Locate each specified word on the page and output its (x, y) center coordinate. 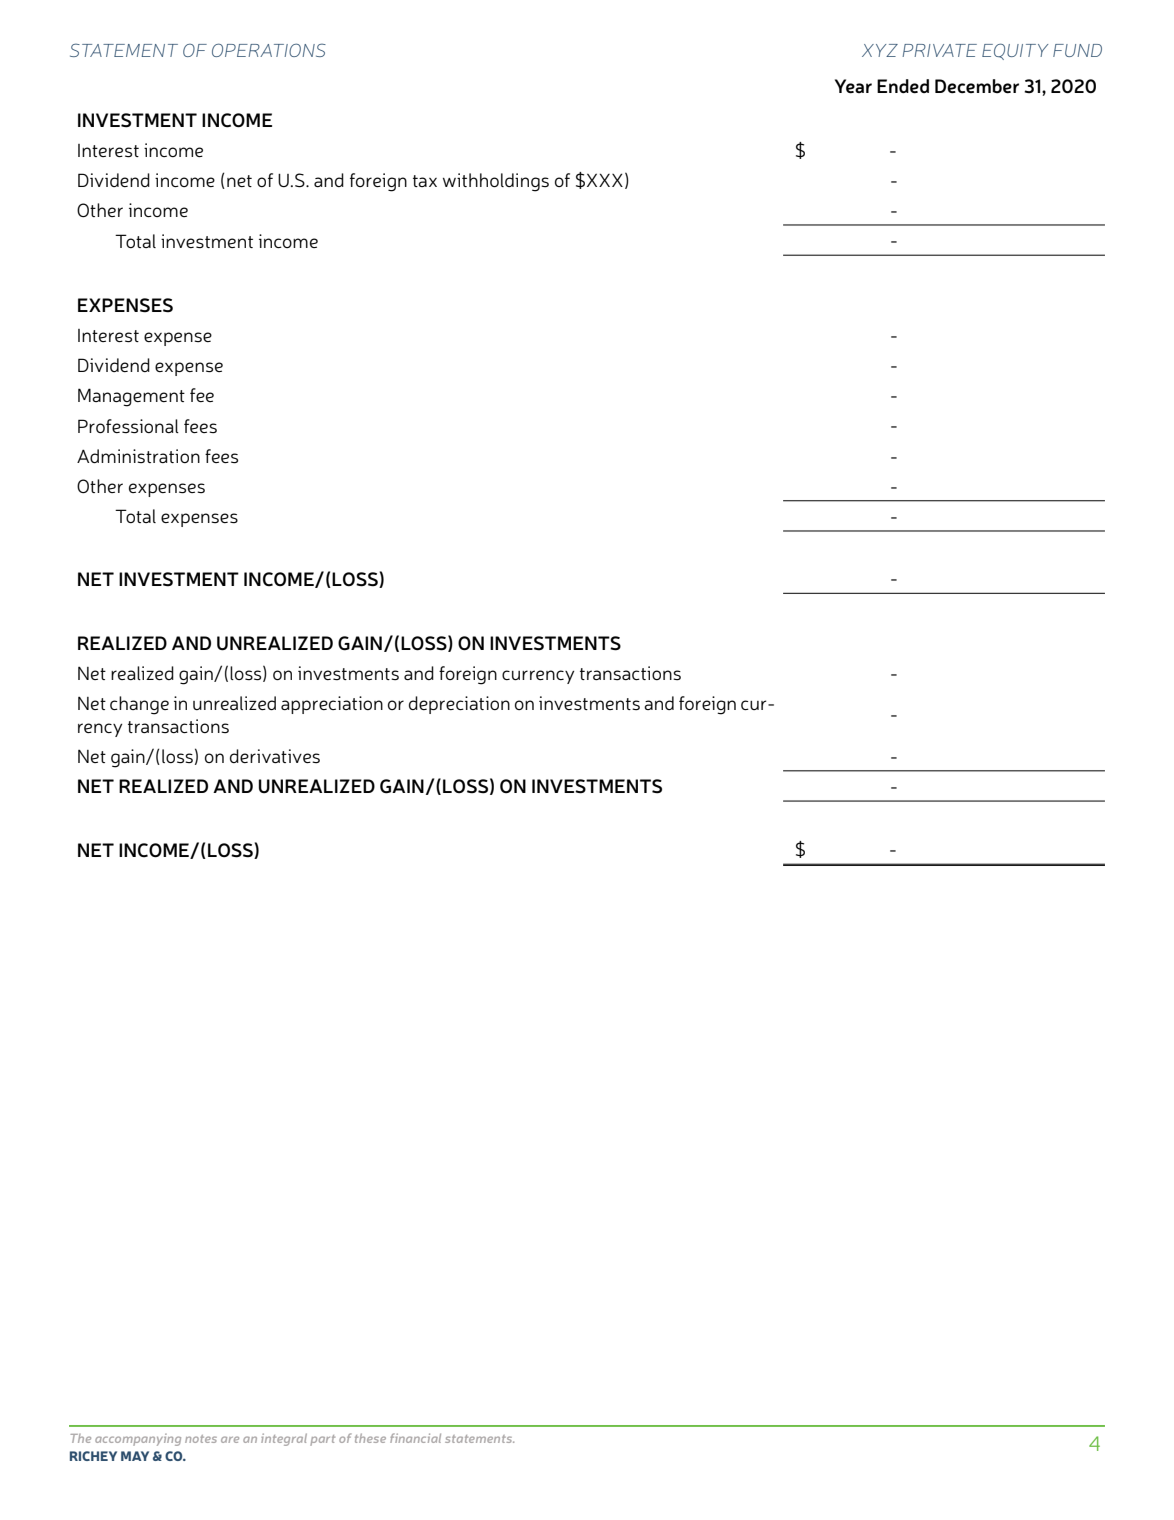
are (230, 1439)
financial (415, 1438)
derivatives (275, 756)
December (977, 86)
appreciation (332, 705)
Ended (903, 86)
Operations (269, 50)
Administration (138, 456)
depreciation (459, 705)
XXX (605, 180)
